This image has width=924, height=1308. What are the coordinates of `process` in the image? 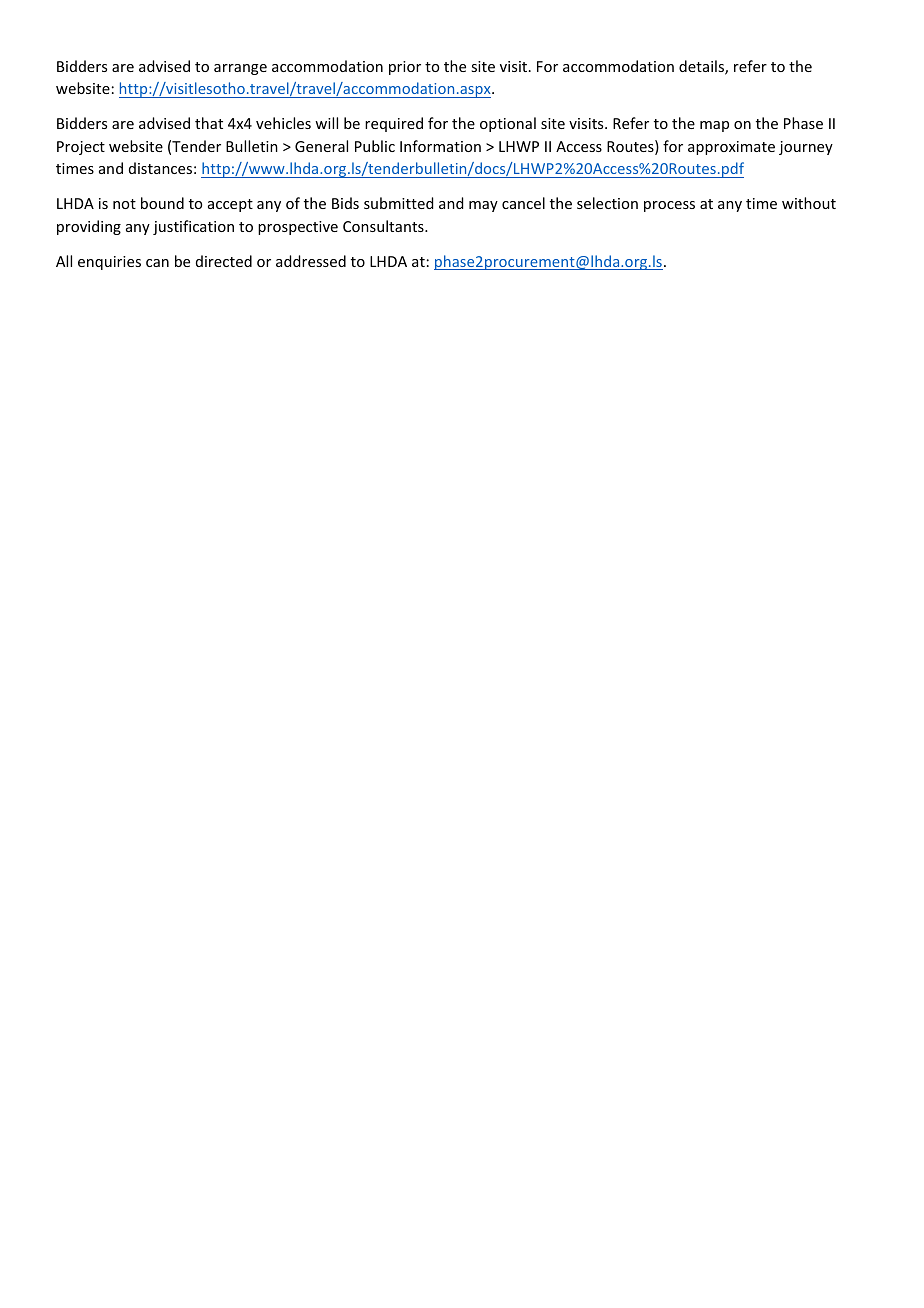 It's located at (669, 206).
